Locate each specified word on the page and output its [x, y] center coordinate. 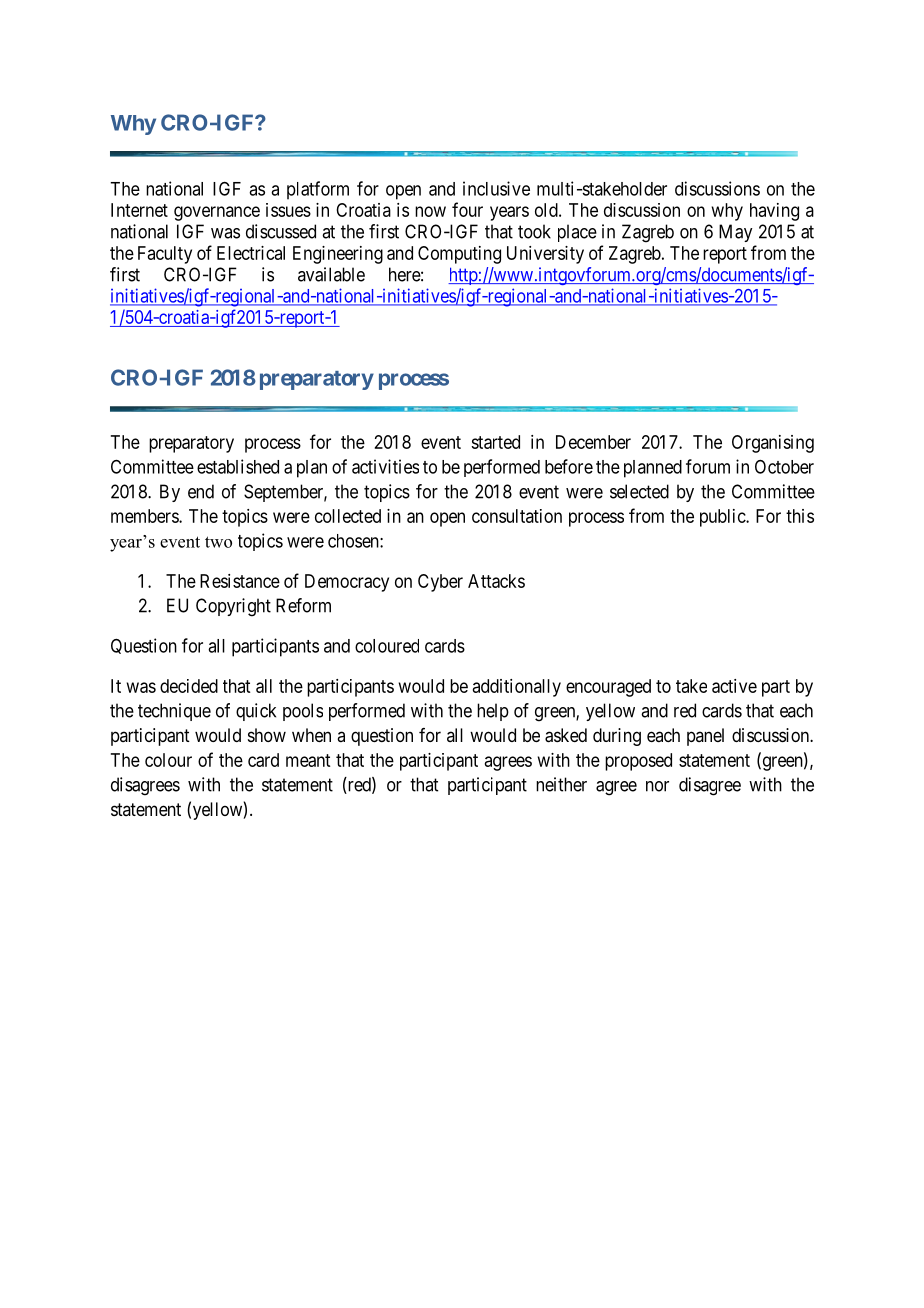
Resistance [240, 581]
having [774, 212]
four [467, 209]
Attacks [496, 581]
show [267, 735]
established [238, 466]
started [495, 442]
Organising [773, 444]
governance [217, 213]
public [723, 518]
